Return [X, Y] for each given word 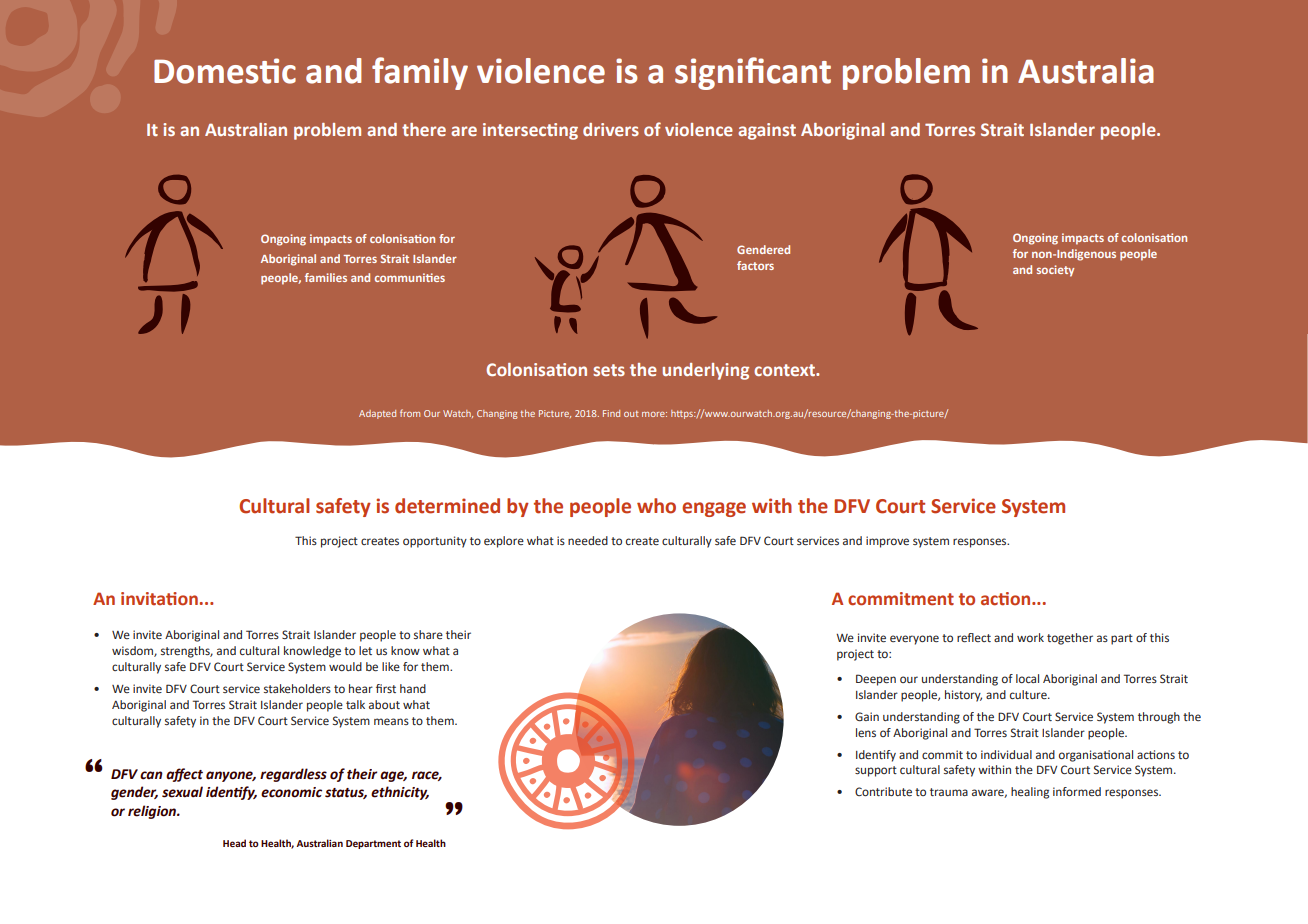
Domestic [225, 71]
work [1030, 637]
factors [755, 265]
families [326, 277]
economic [291, 792]
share [428, 634]
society [1055, 271]
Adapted [377, 414]
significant [753, 73]
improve [887, 542]
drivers [611, 129]
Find [611, 413]
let [365, 650]
